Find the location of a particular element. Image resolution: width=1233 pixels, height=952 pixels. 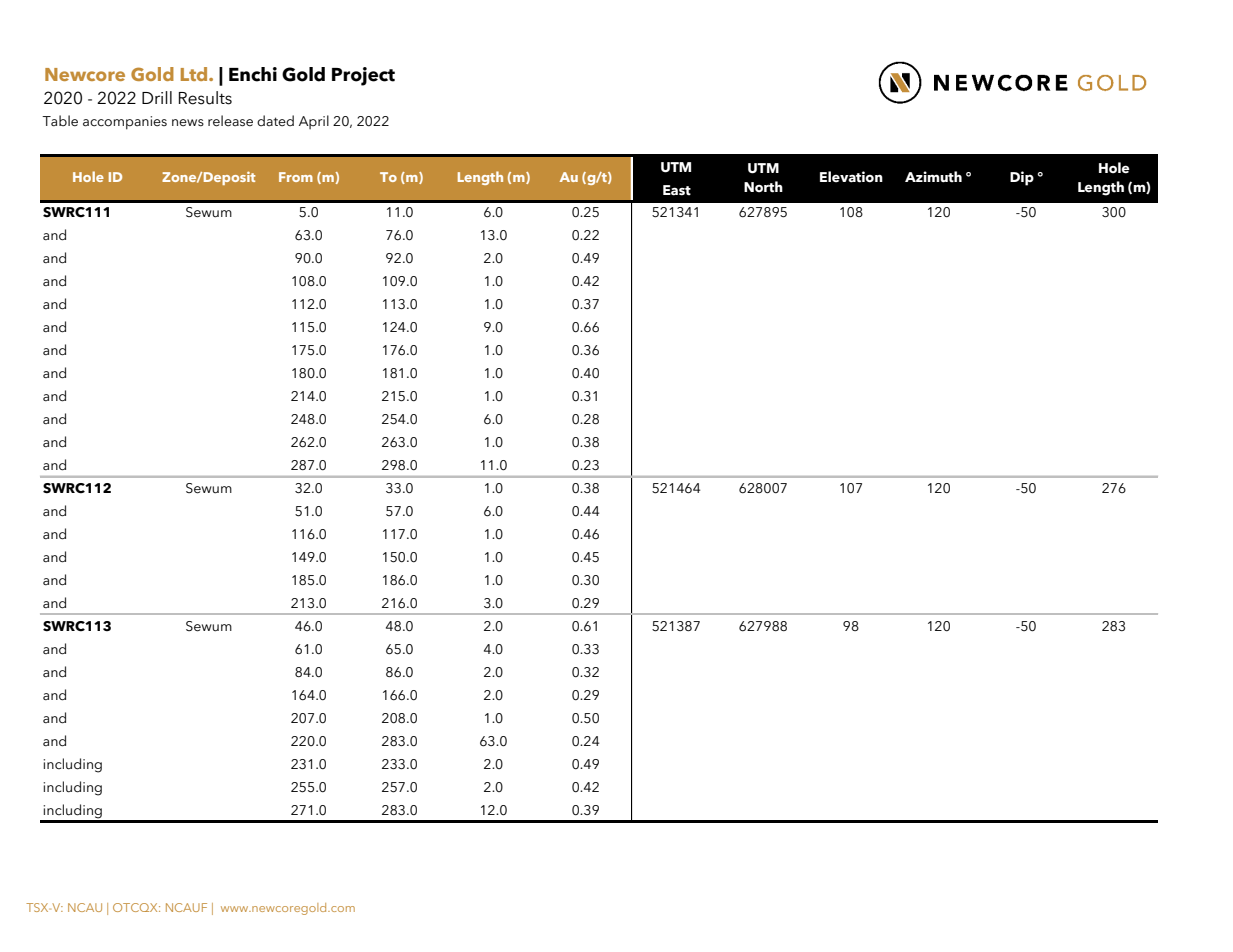

Project is located at coordinates (363, 76).
